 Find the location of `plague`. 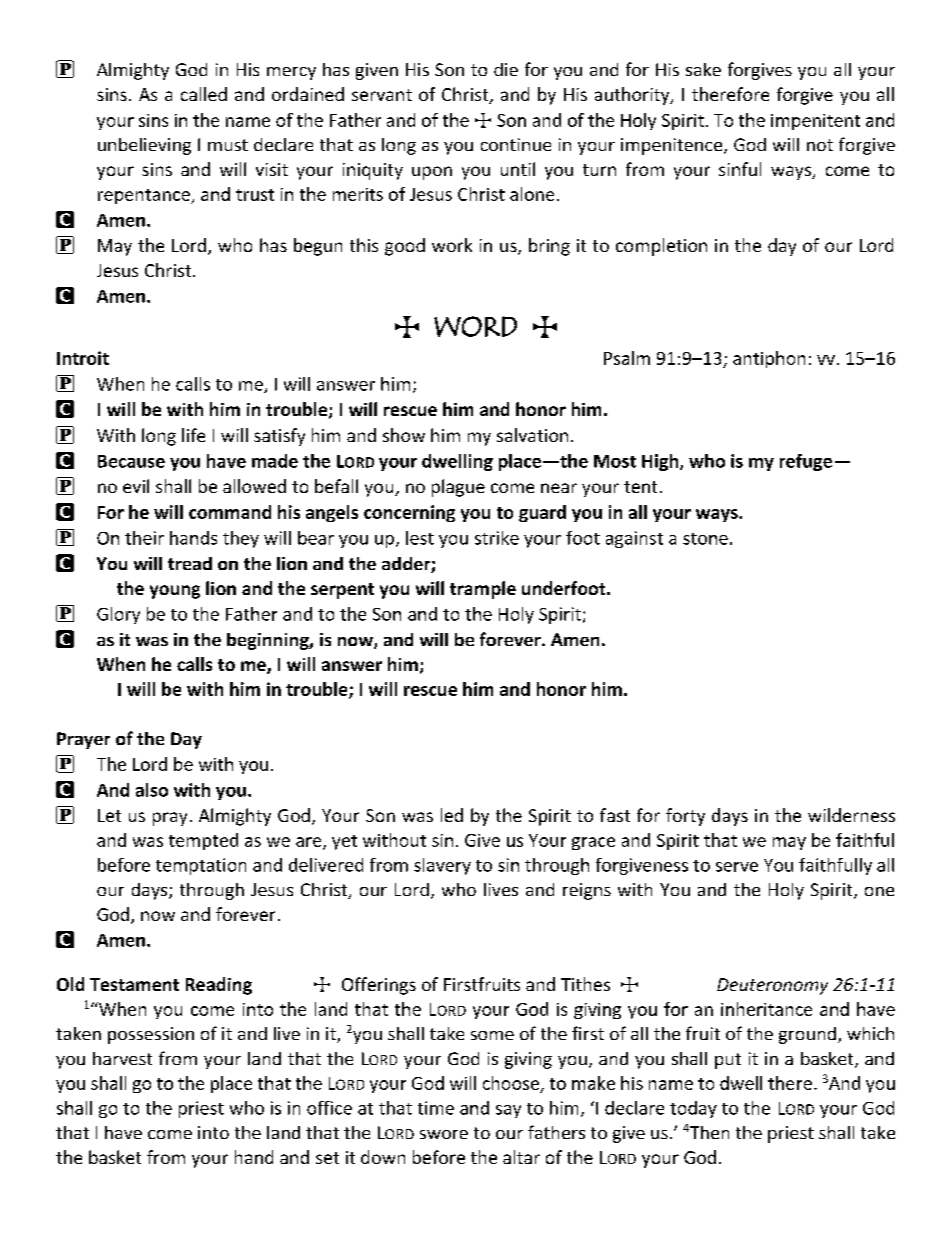

plague is located at coordinates (458, 488).
